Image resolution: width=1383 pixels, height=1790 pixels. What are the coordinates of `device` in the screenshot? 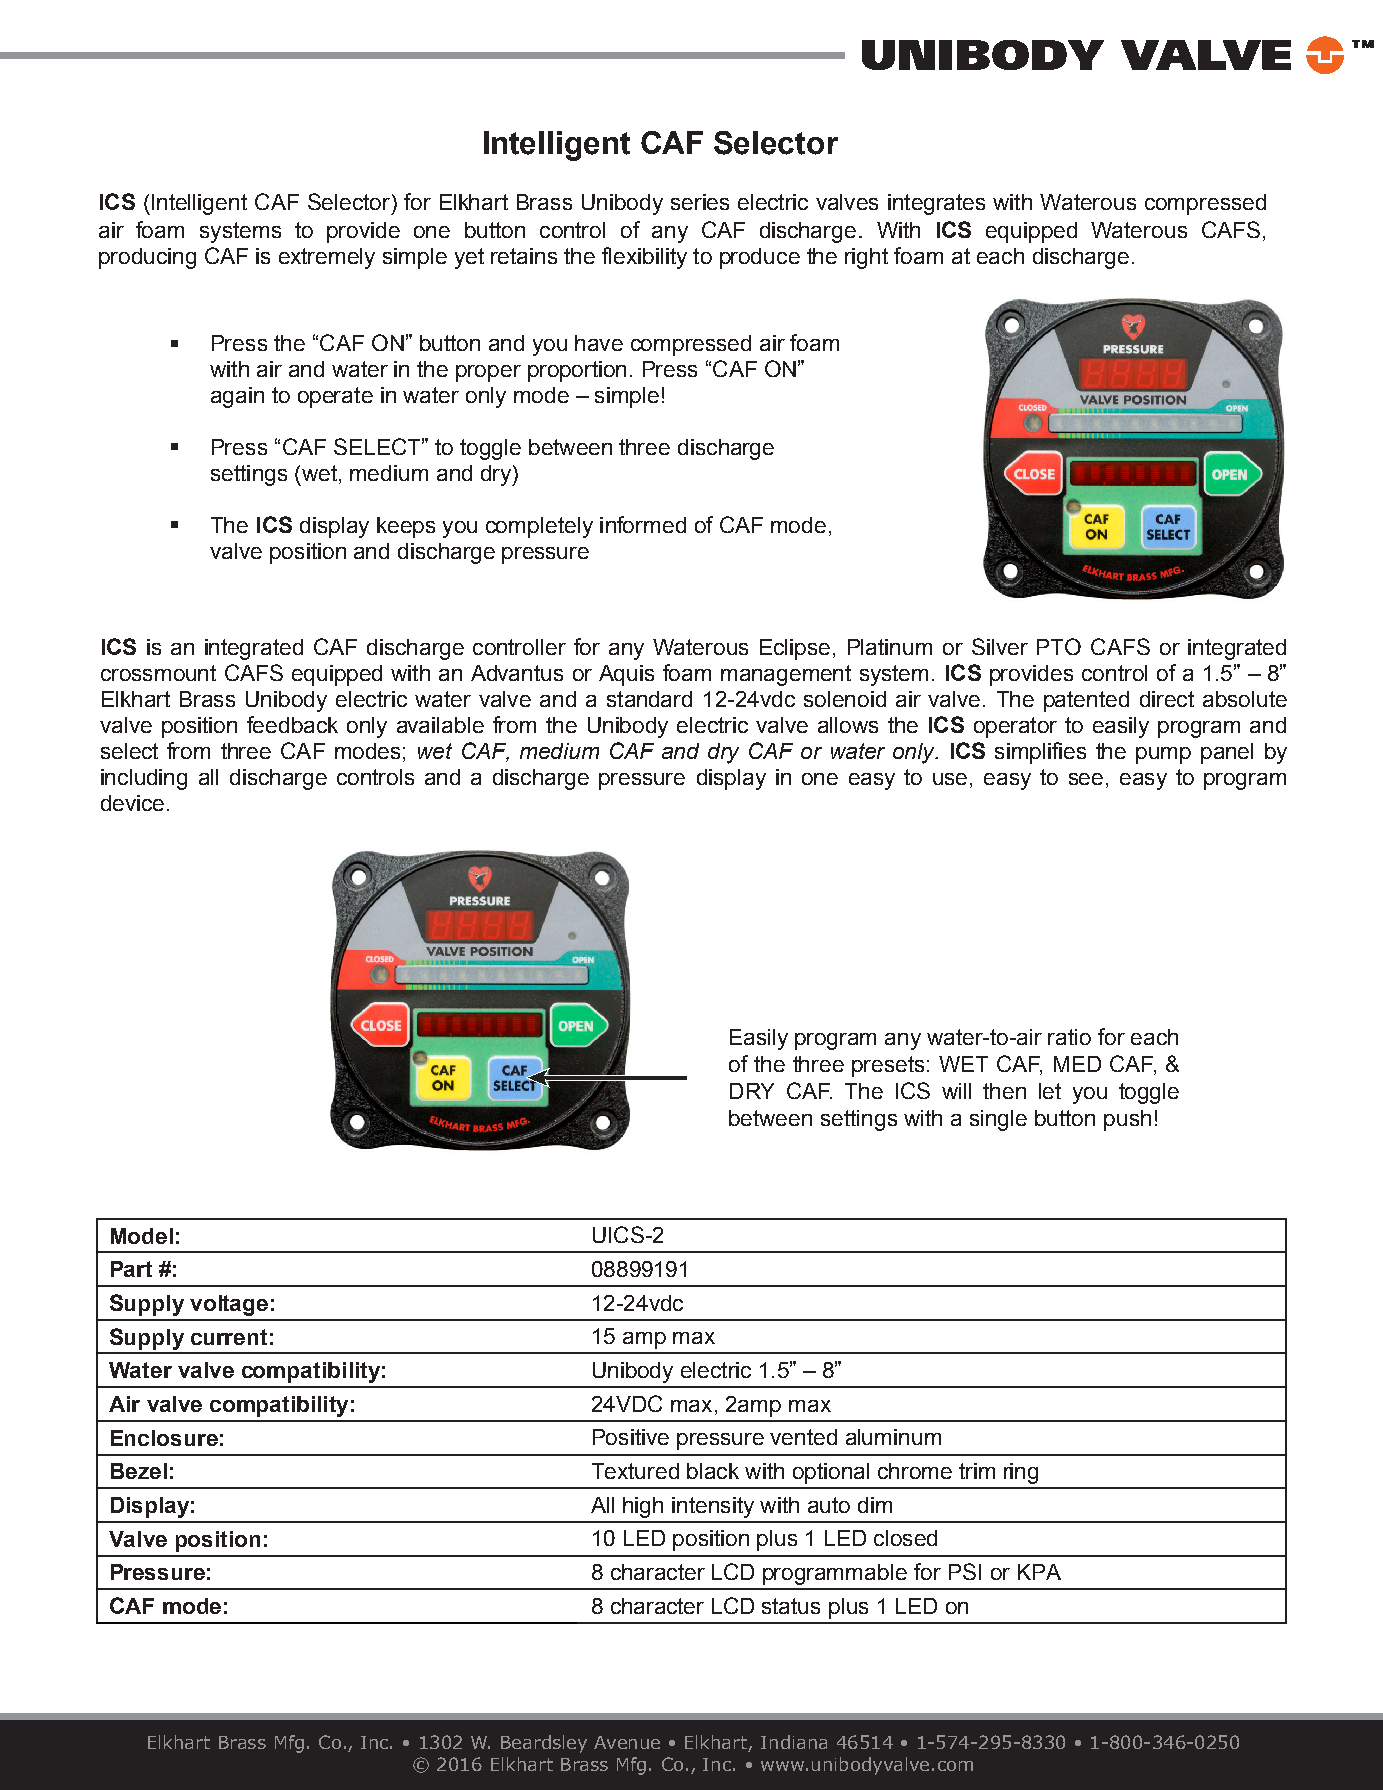 It's located at (132, 803).
